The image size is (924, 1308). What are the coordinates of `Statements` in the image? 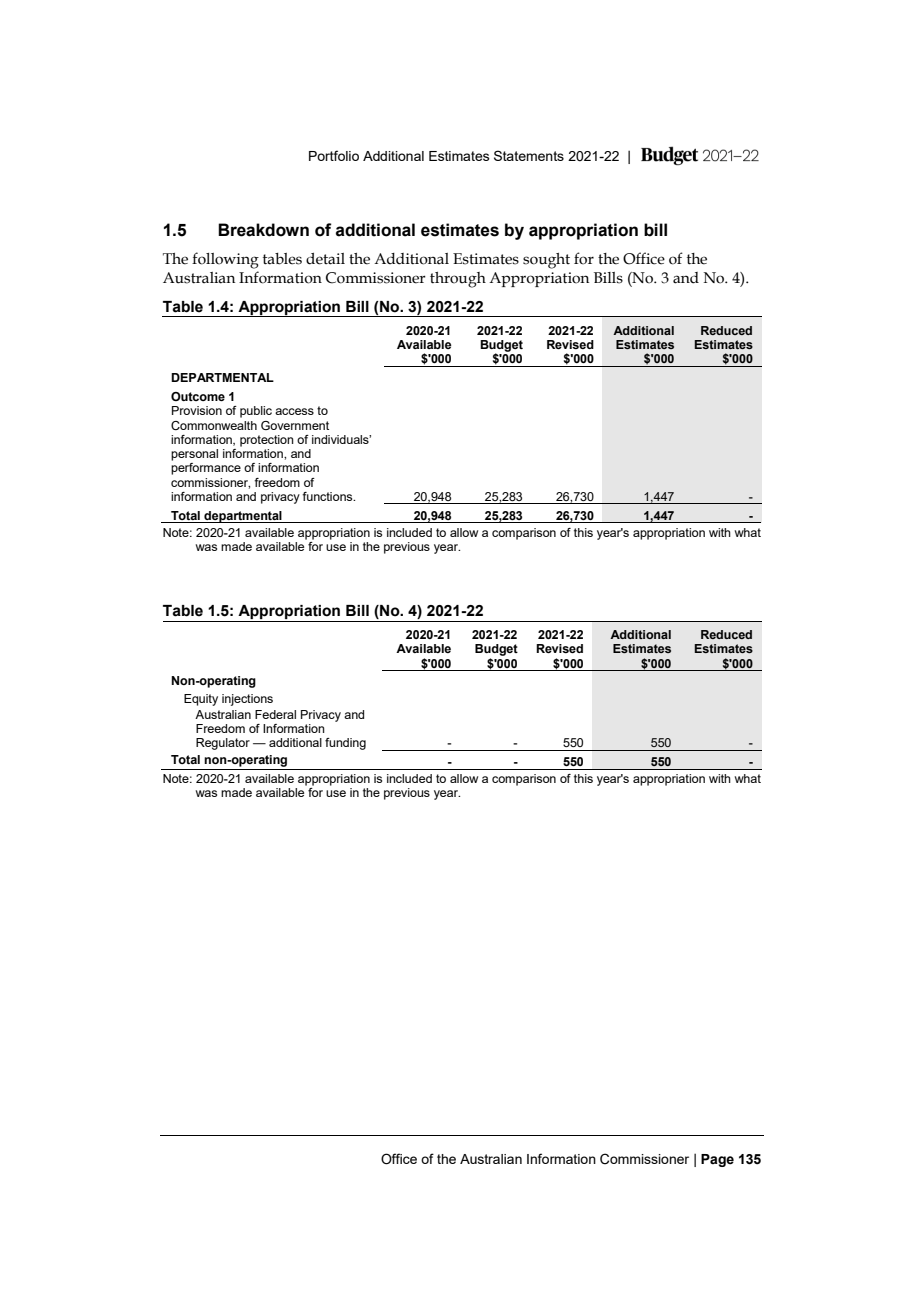 It's located at (529, 155).
